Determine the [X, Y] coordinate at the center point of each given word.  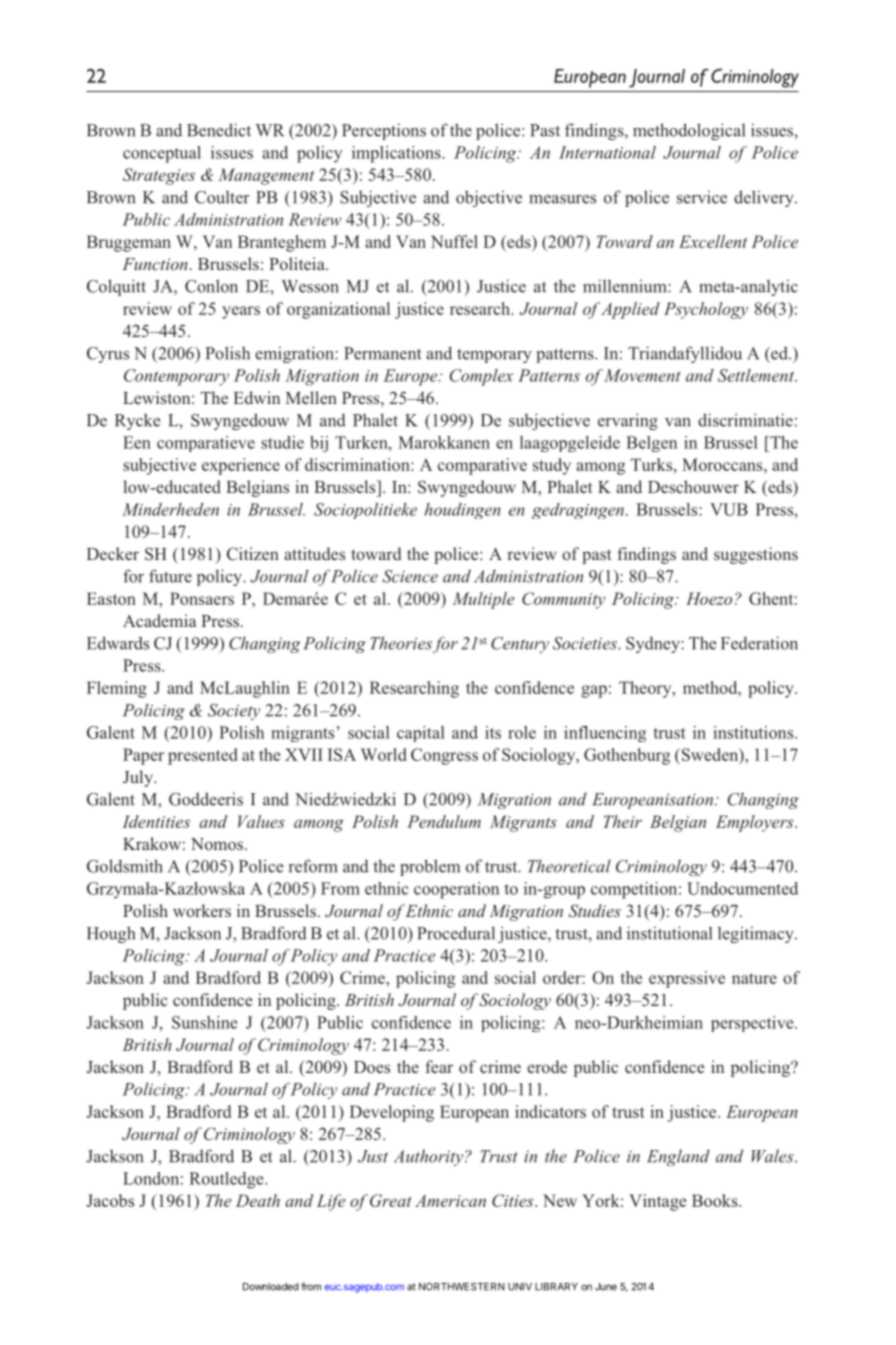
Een [137, 442]
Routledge [227, 1180]
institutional [669, 933]
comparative [482, 466]
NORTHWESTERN [462, 1287]
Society [234, 712]
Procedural [456, 933]
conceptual [162, 154]
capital [421, 734]
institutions [754, 732]
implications [397, 154]
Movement [642, 375]
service [702, 197]
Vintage [657, 1202]
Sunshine [204, 1022]
